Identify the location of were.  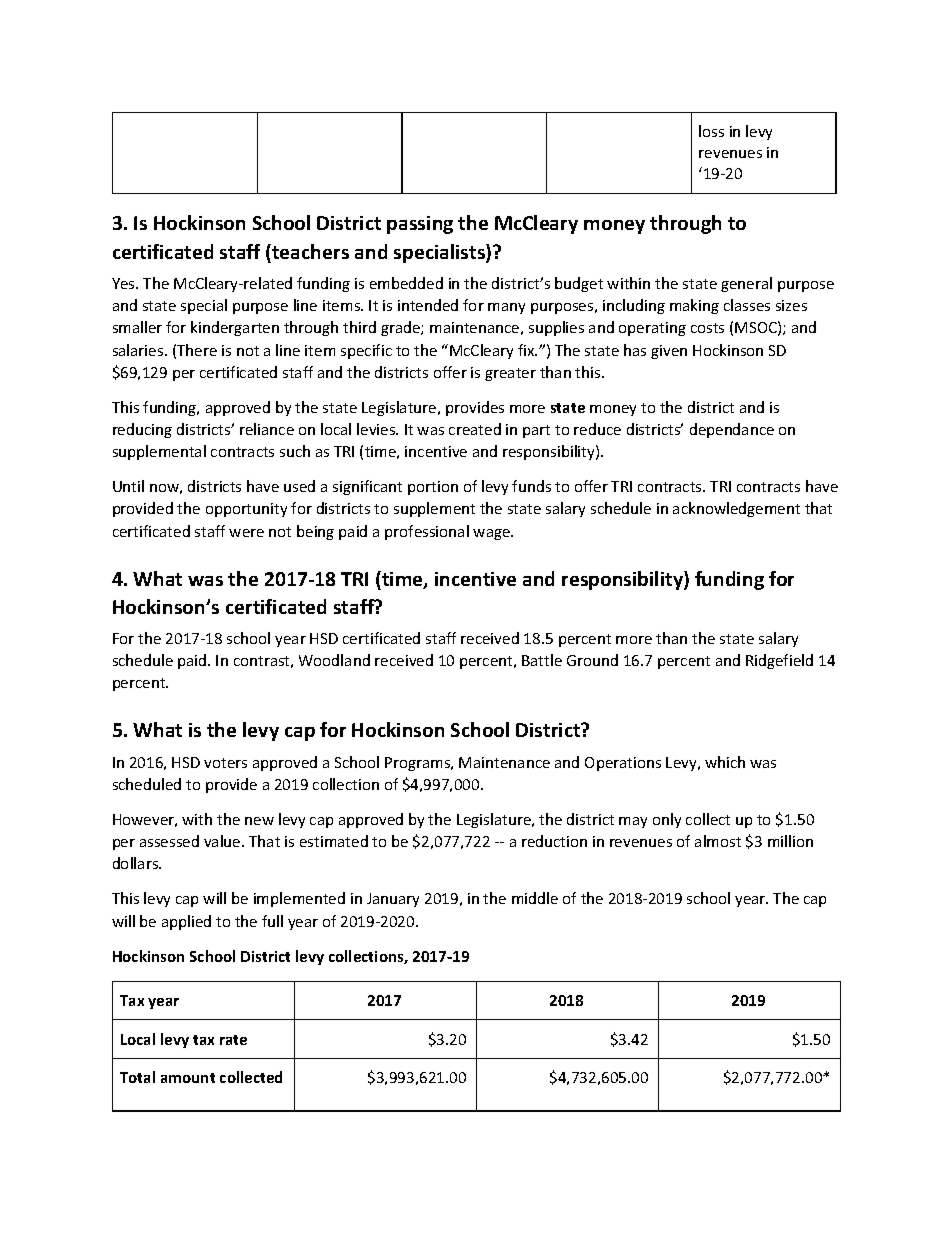
(246, 533).
